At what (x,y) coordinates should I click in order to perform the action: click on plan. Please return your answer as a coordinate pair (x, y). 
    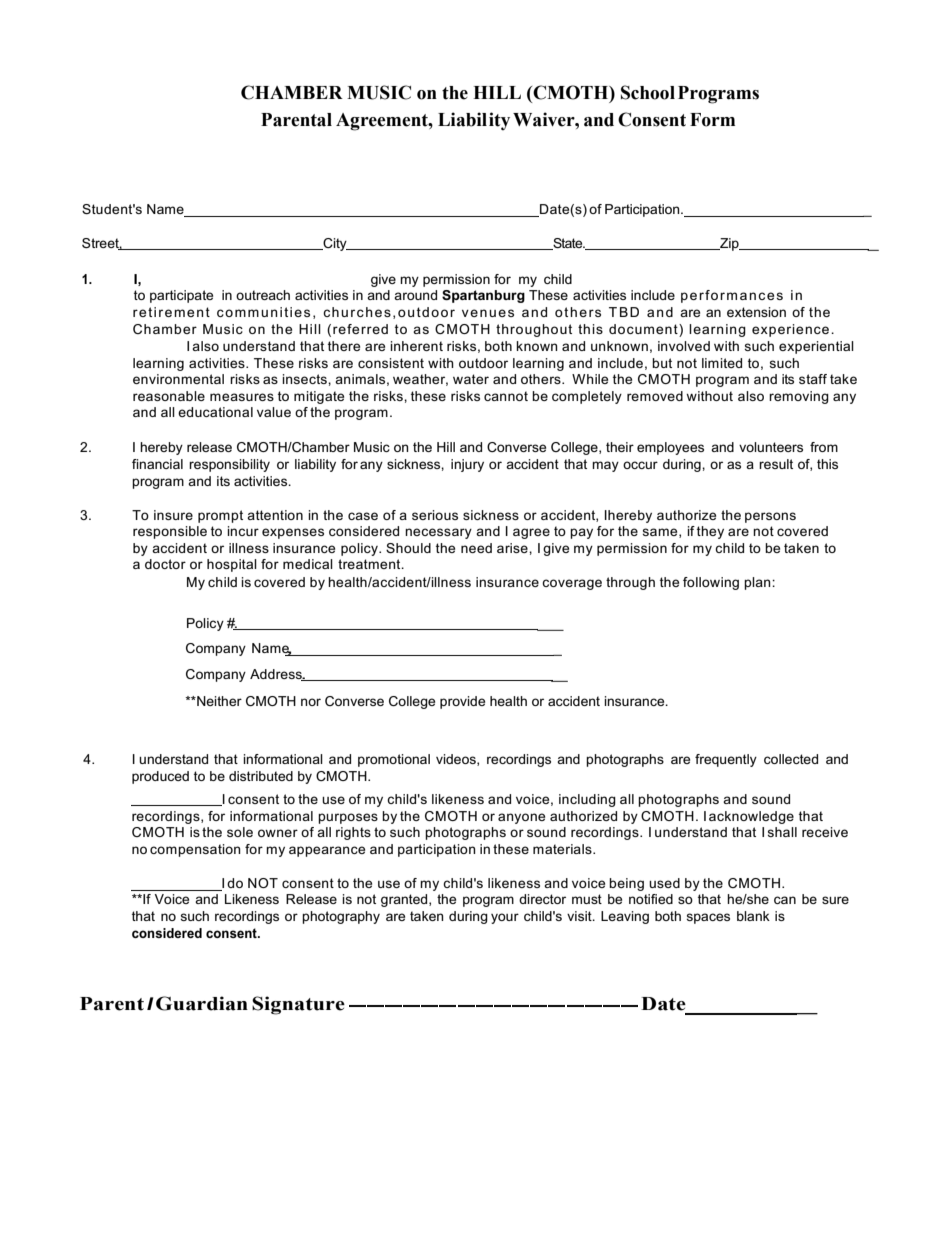
    Looking at the image, I should click on (758, 583).
